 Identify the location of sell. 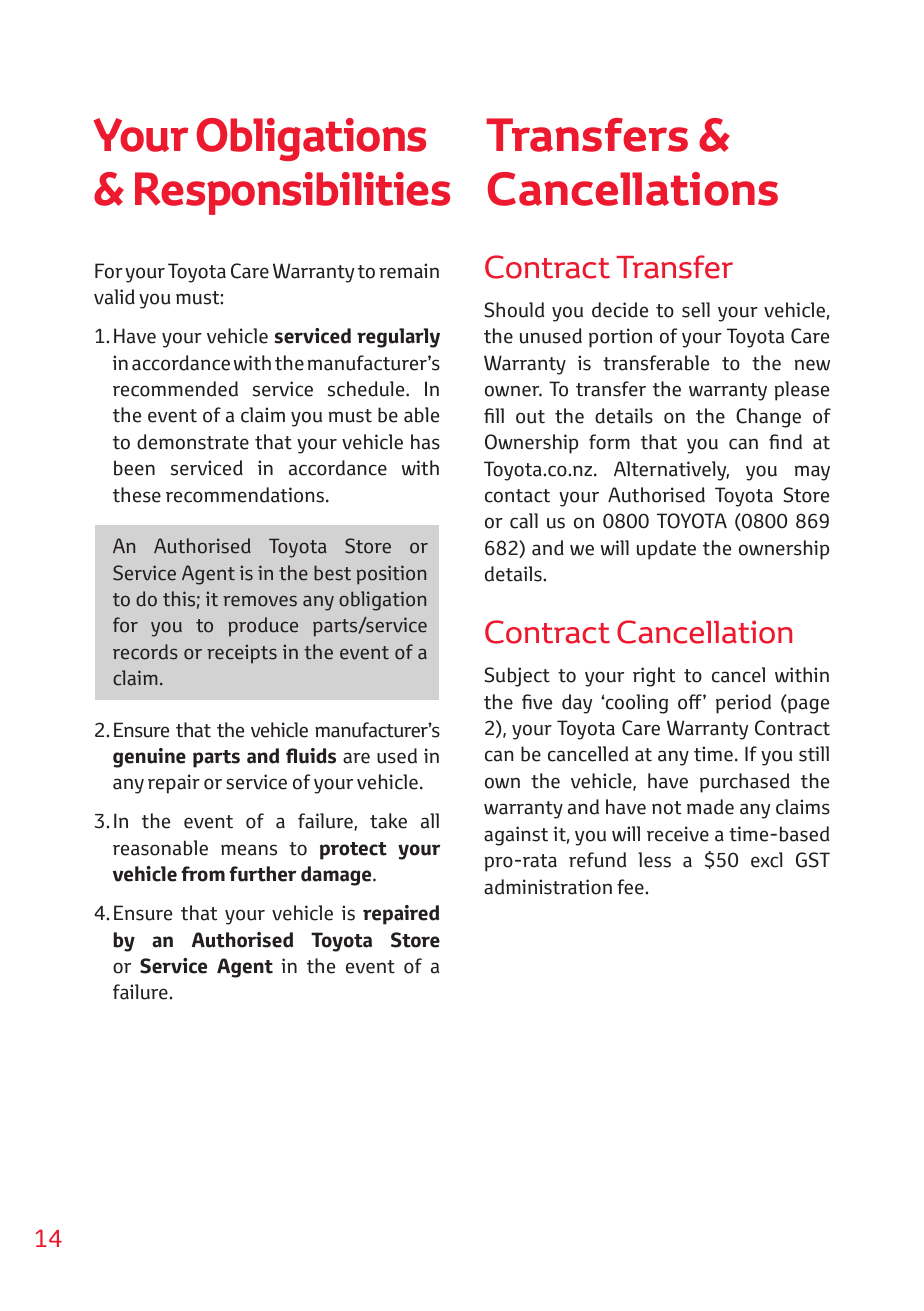
(696, 310).
